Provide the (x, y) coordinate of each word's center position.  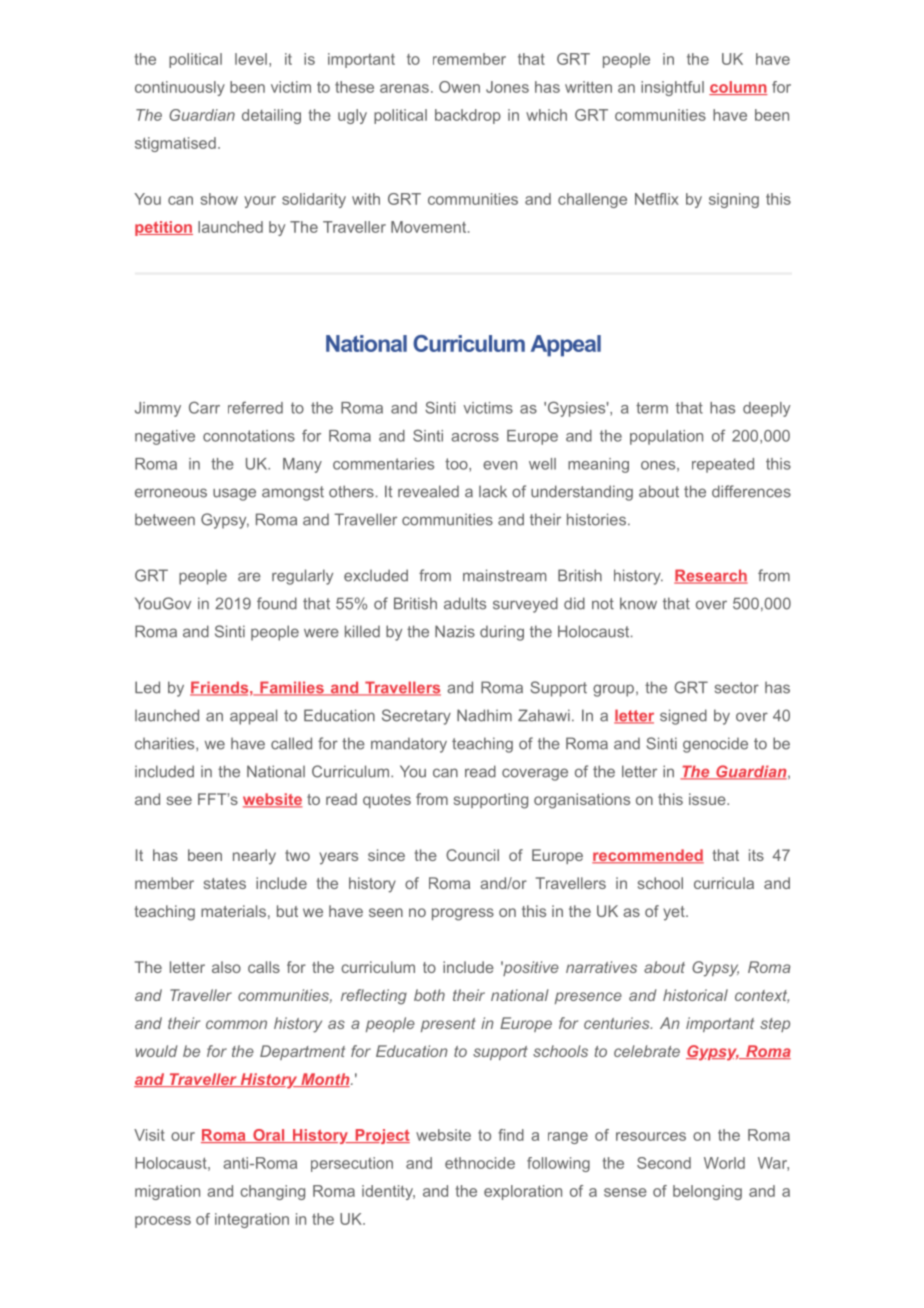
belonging (707, 1192)
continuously (180, 88)
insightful (672, 88)
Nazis (455, 631)
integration (252, 1220)
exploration (523, 1192)
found (277, 603)
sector (737, 688)
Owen (459, 87)
